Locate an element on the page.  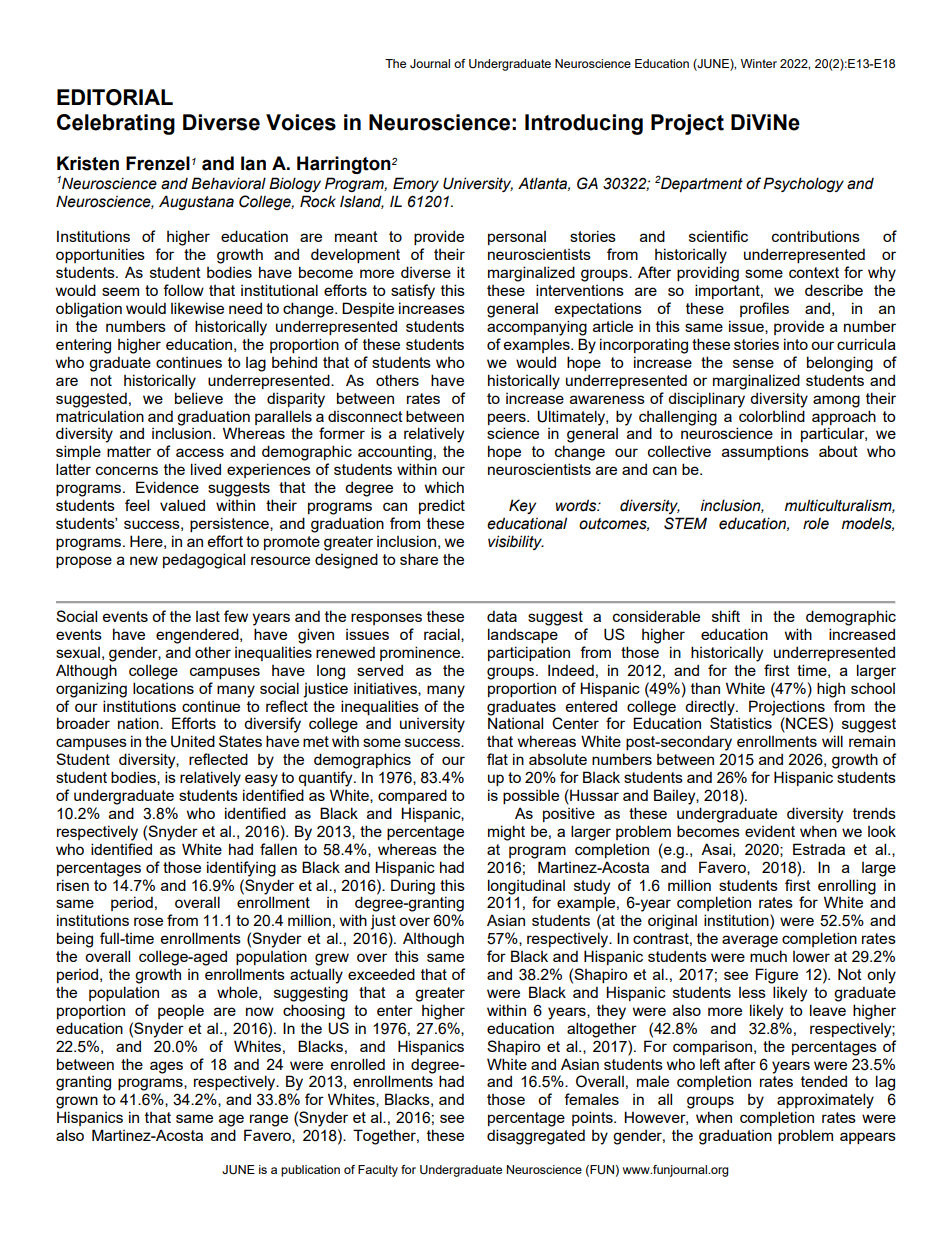
Introducing is located at coordinates (584, 124).
